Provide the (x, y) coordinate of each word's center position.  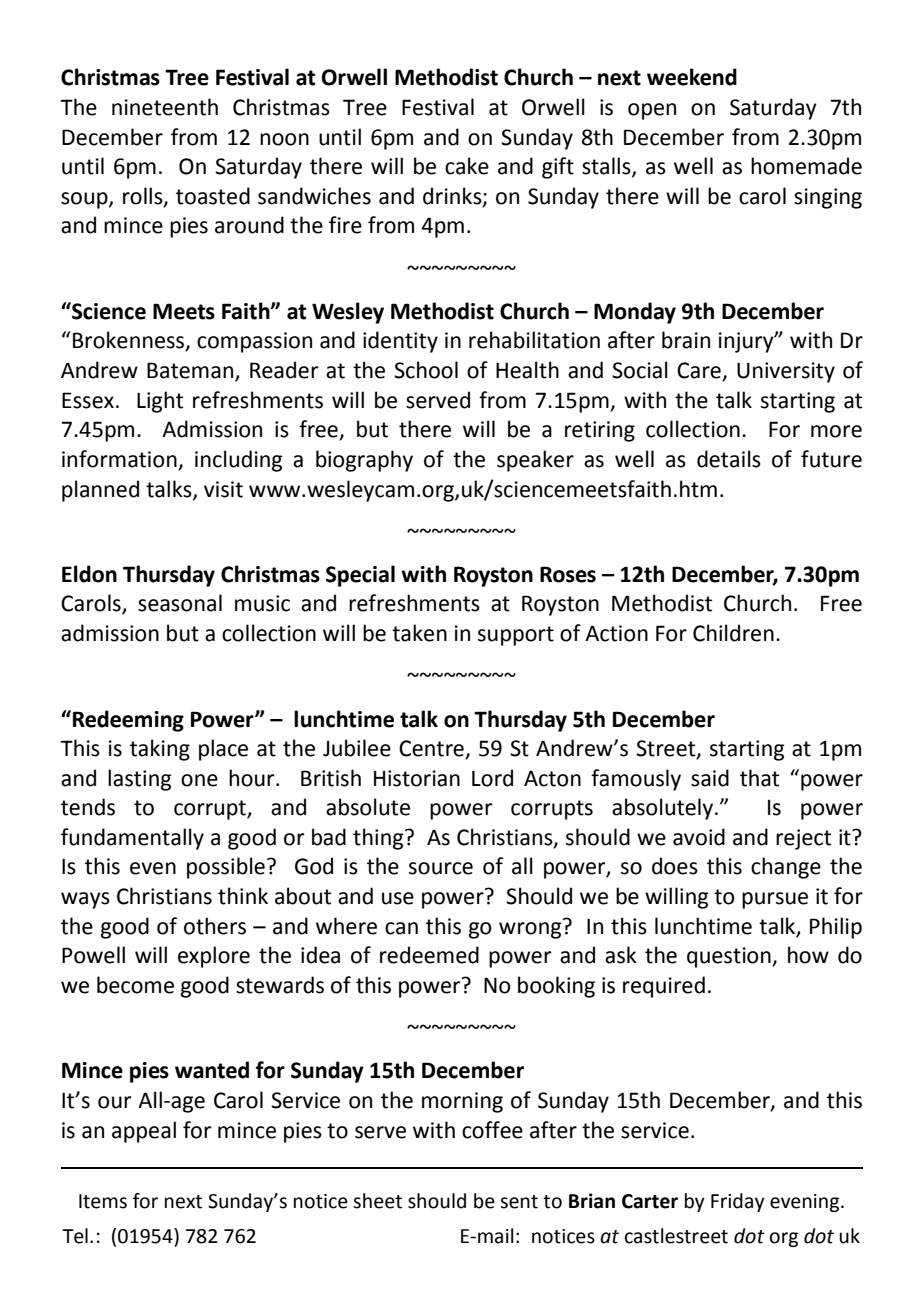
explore (214, 957)
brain (686, 340)
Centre (432, 749)
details (729, 459)
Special (360, 576)
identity (400, 342)
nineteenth (165, 107)
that (759, 778)
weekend (692, 77)
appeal (144, 1132)
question (730, 957)
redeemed (429, 955)
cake (467, 166)
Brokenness (129, 341)
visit (223, 489)
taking (160, 750)
